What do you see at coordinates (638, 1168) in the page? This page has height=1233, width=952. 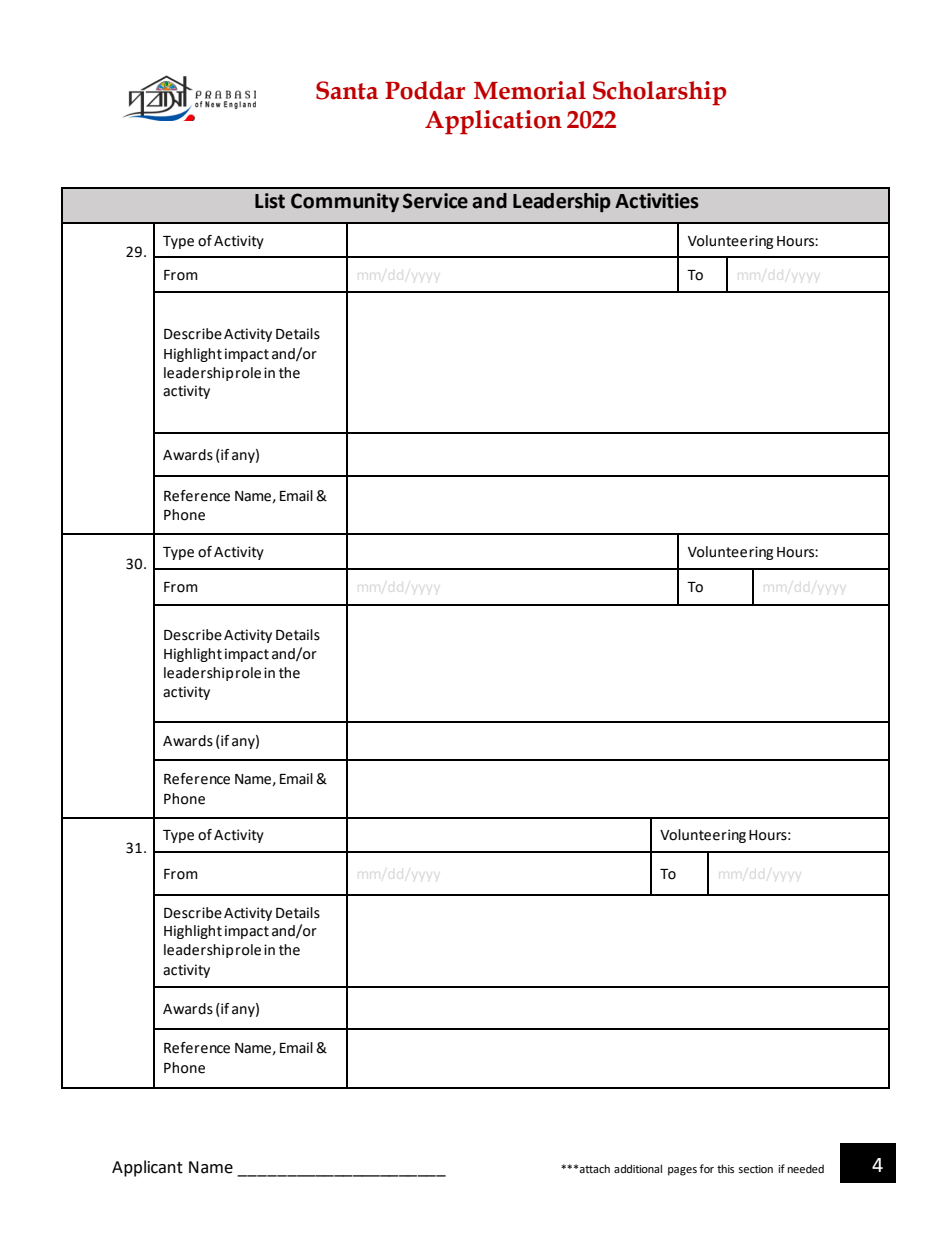 I see `additional` at bounding box center [638, 1168].
